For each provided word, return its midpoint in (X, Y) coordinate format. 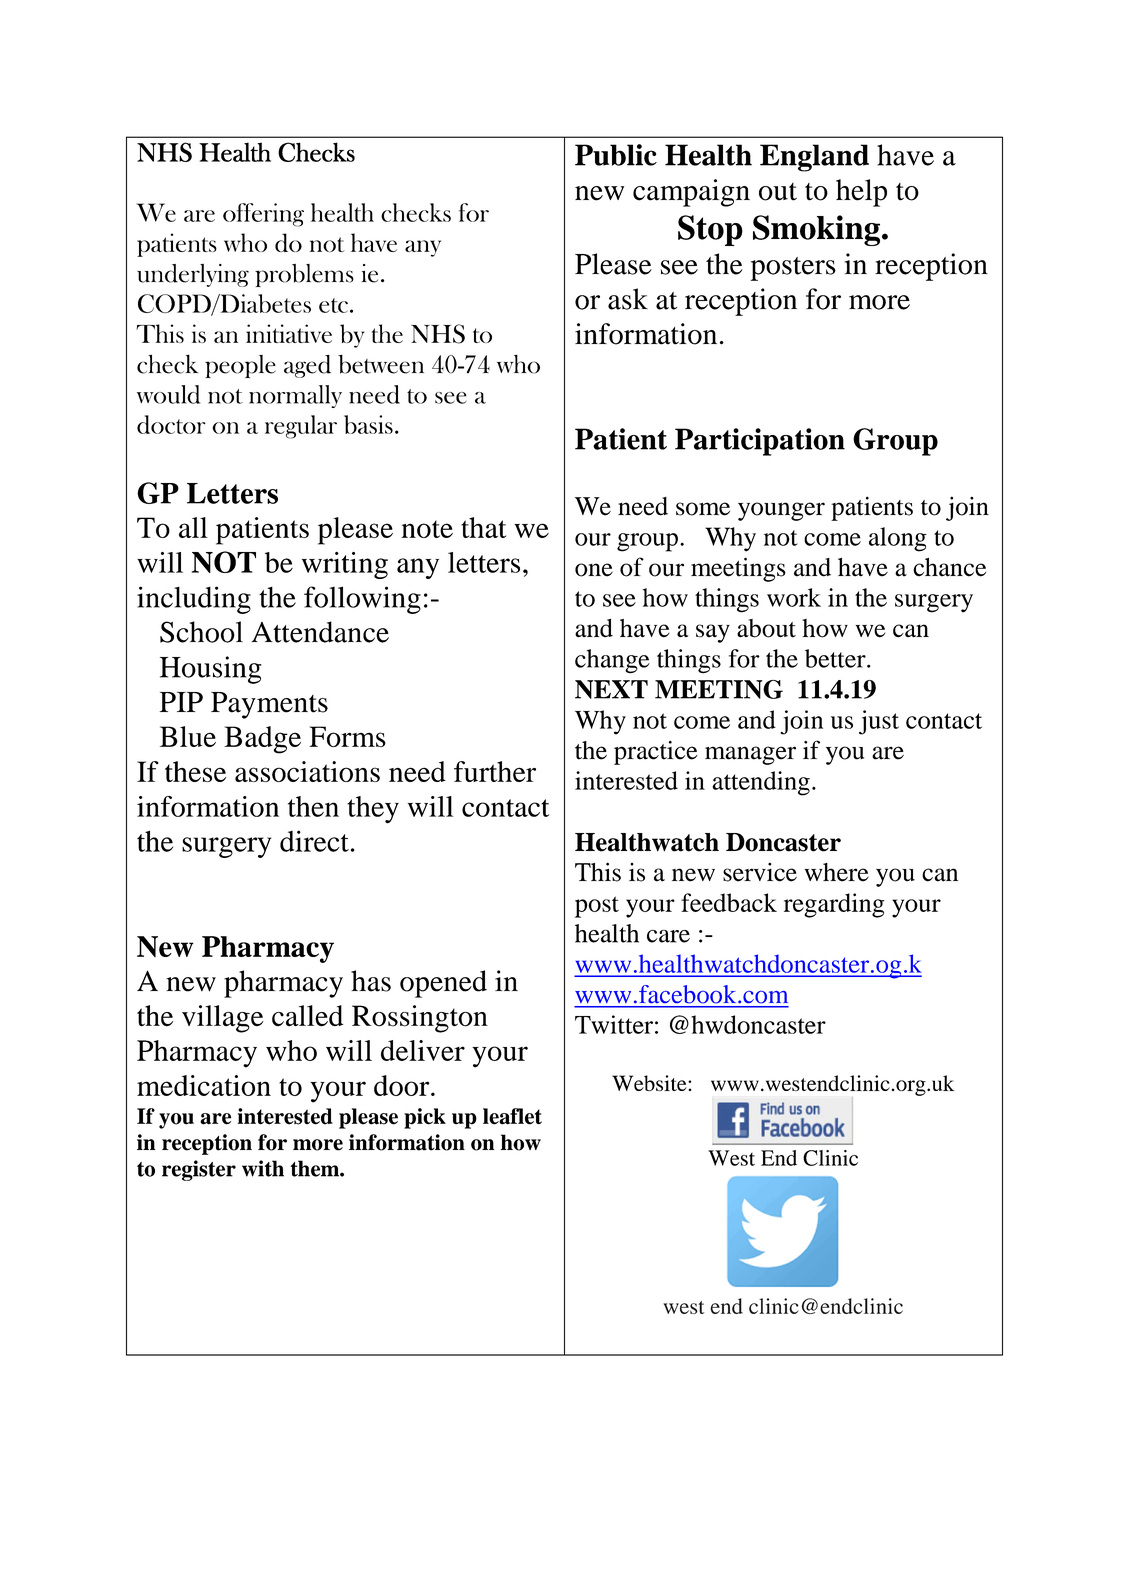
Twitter (614, 1024)
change (612, 661)
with (263, 1168)
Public (616, 155)
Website (650, 1083)
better (836, 658)
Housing (211, 670)
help (861, 193)
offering (263, 215)
